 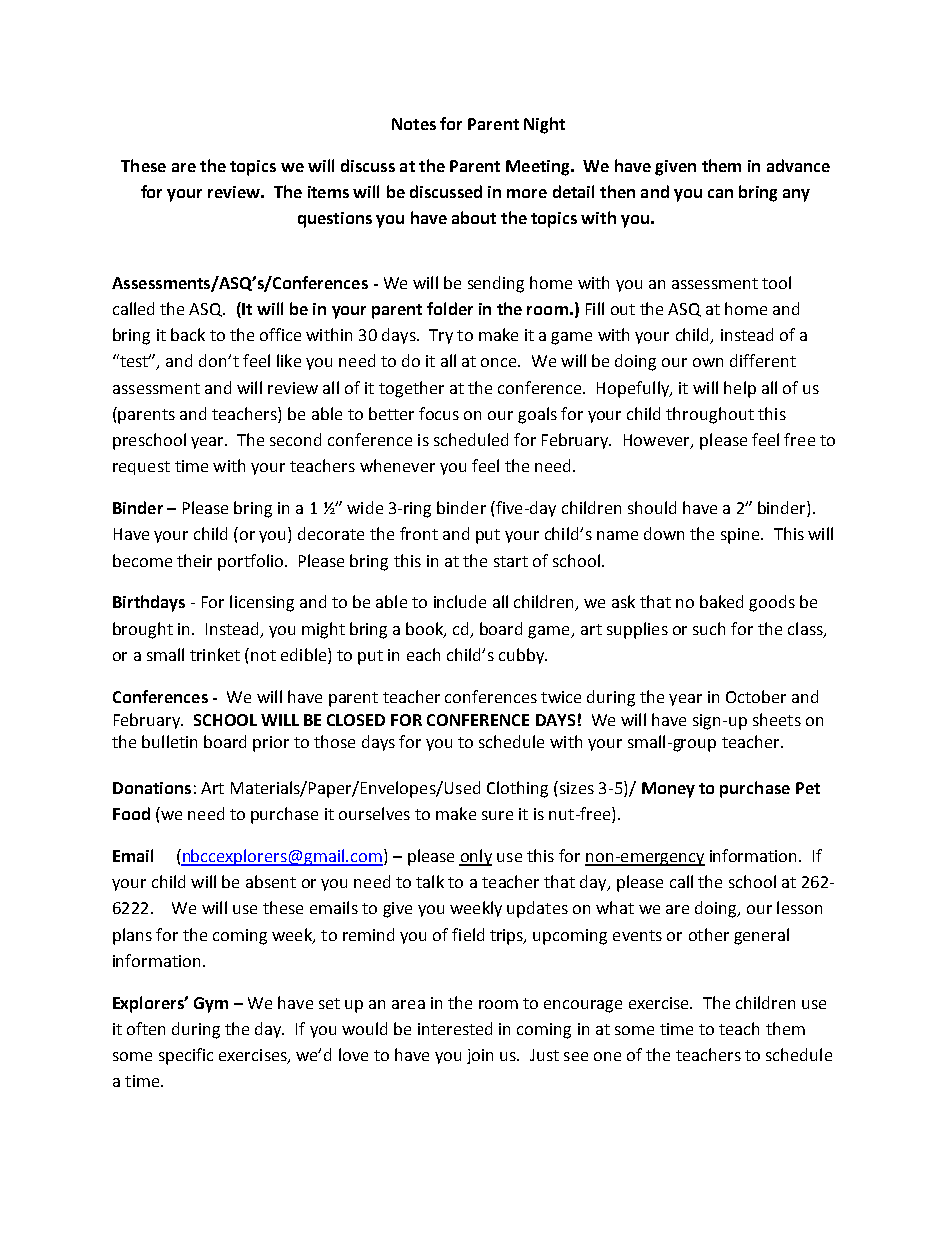 What do you see at coordinates (328, 192) in the screenshot?
I see `items` at bounding box center [328, 192].
